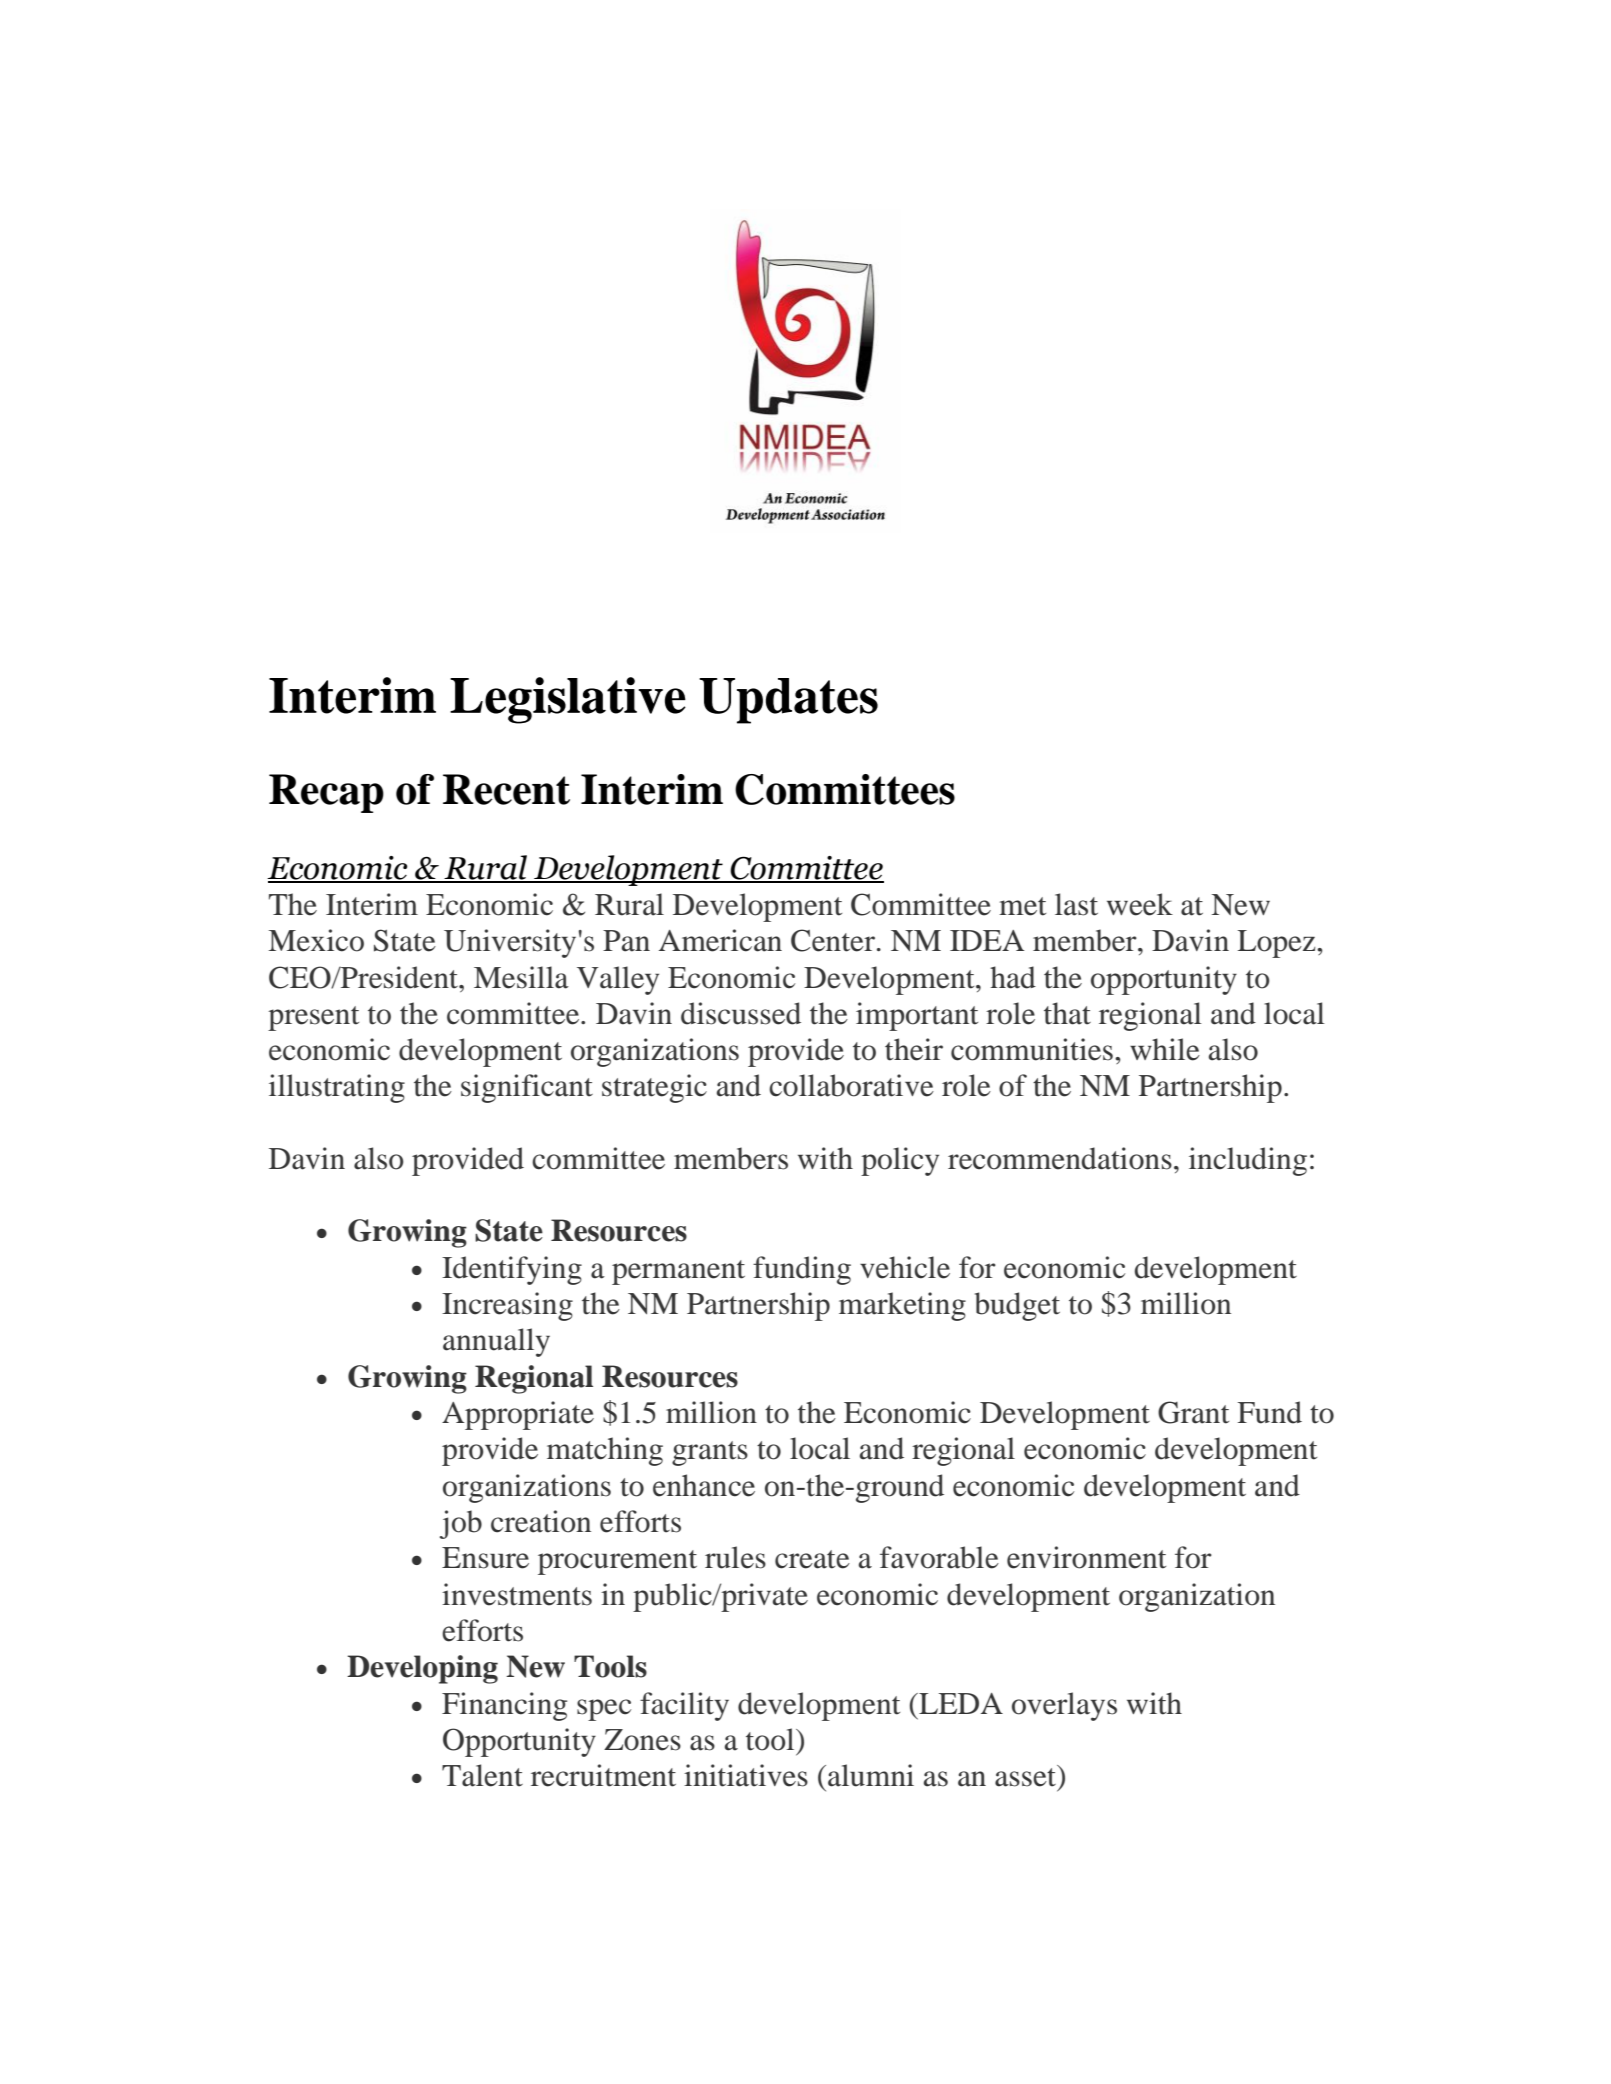 Image resolution: width=1611 pixels, height=2084 pixels. Describe the element at coordinates (1067, 1013) in the document. I see `that` at that location.
